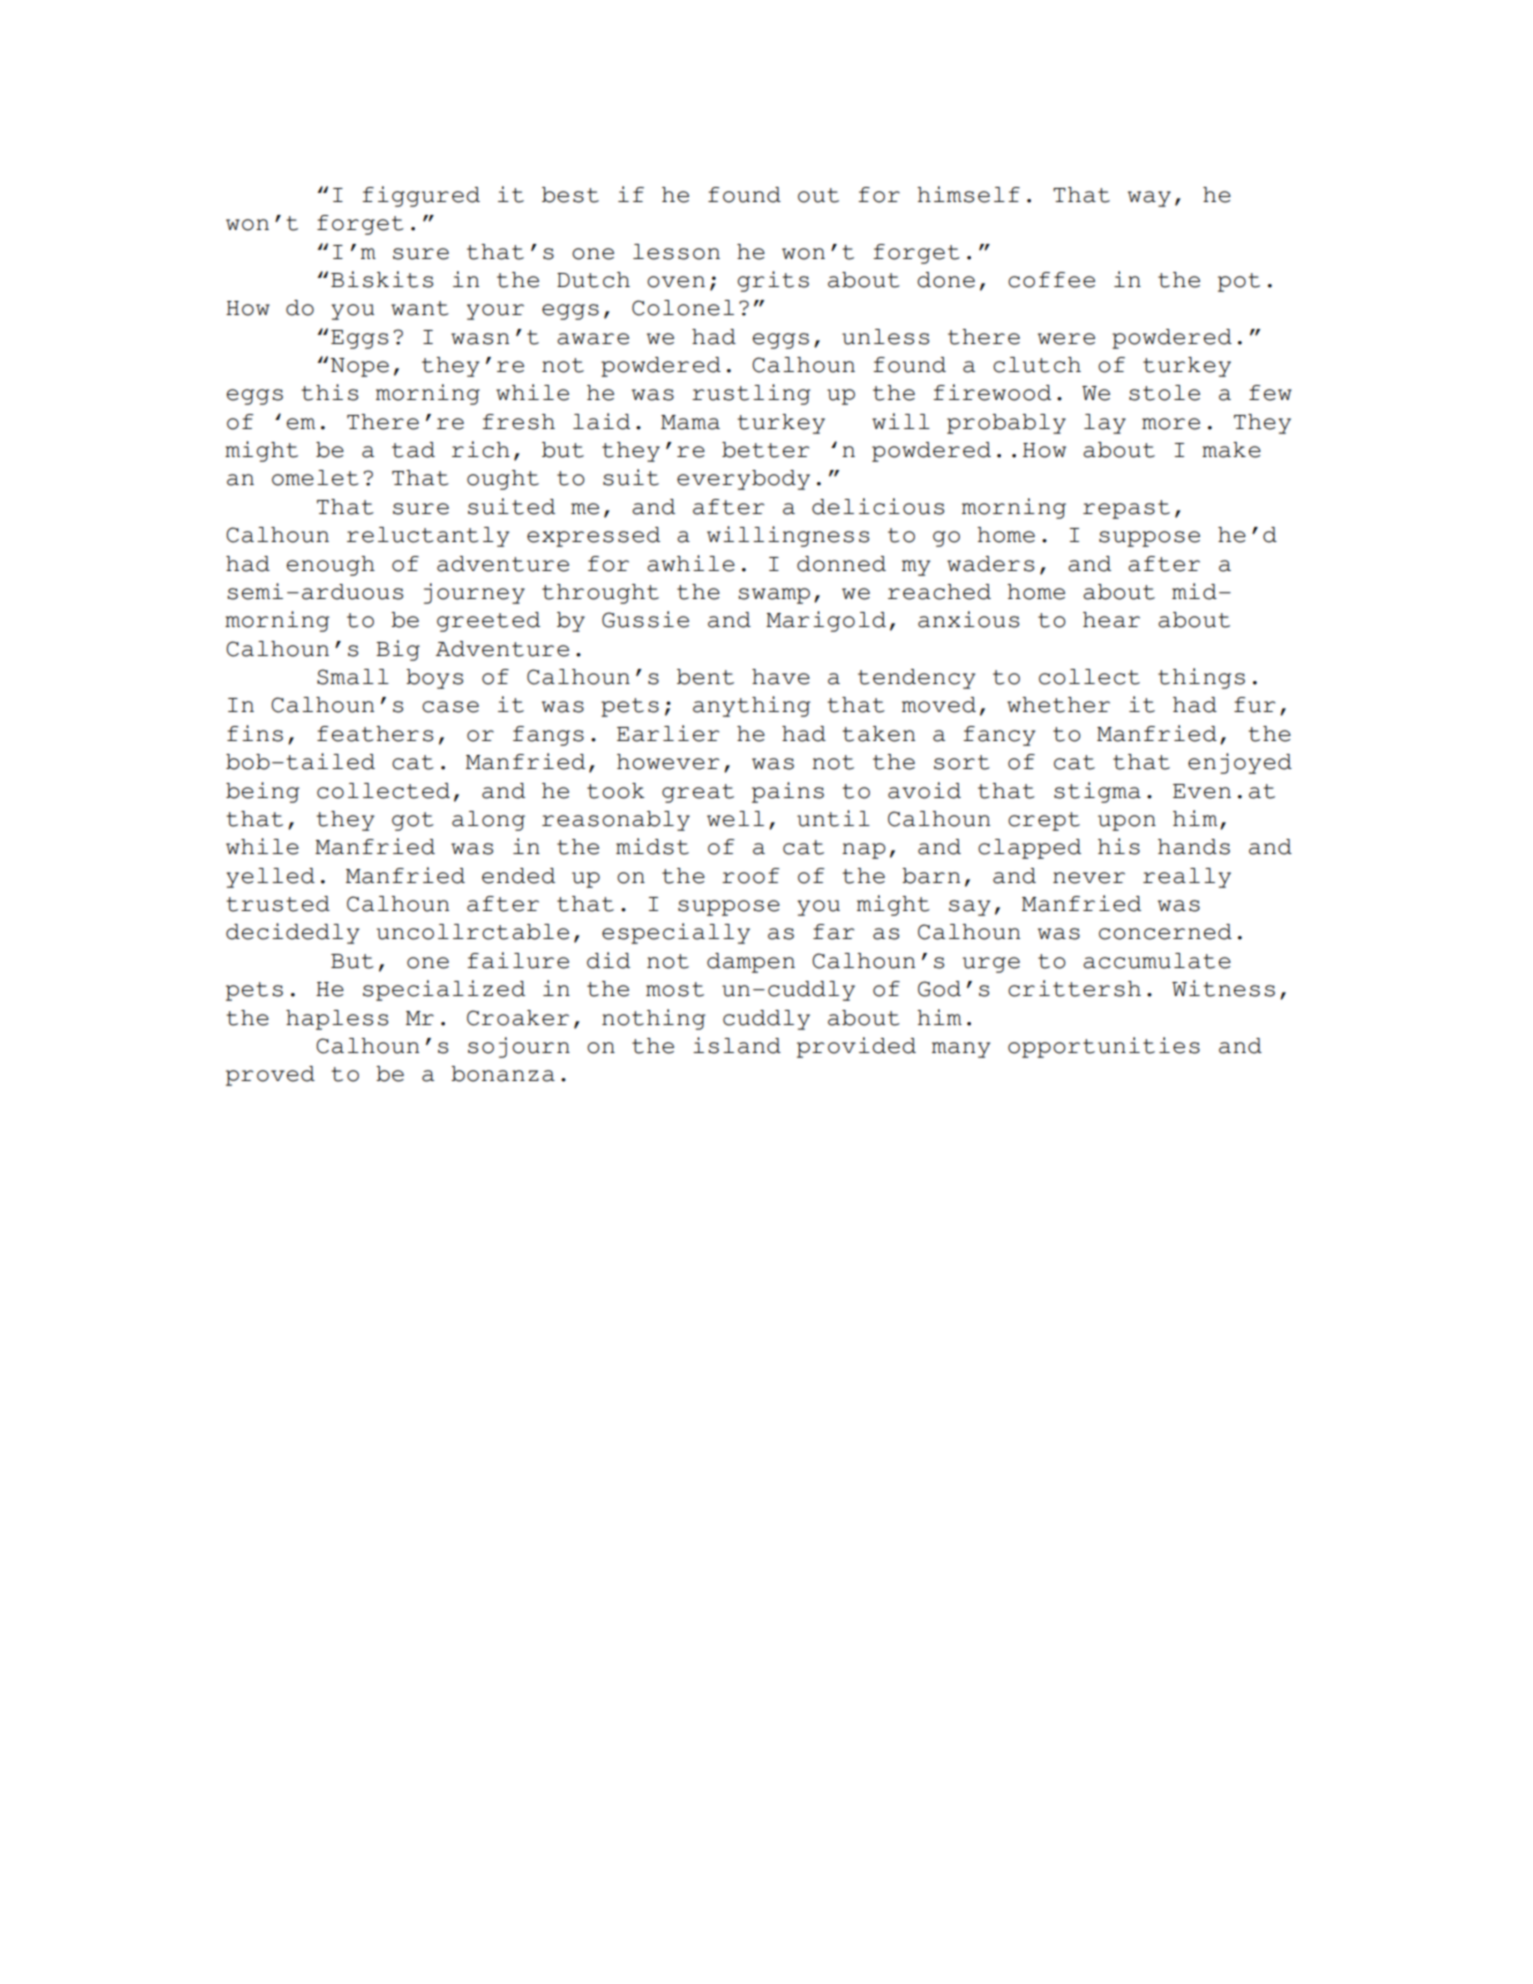 This page has width=1533, height=1984. Describe the element at coordinates (774, 596) in the page. I see `swamp` at that location.
